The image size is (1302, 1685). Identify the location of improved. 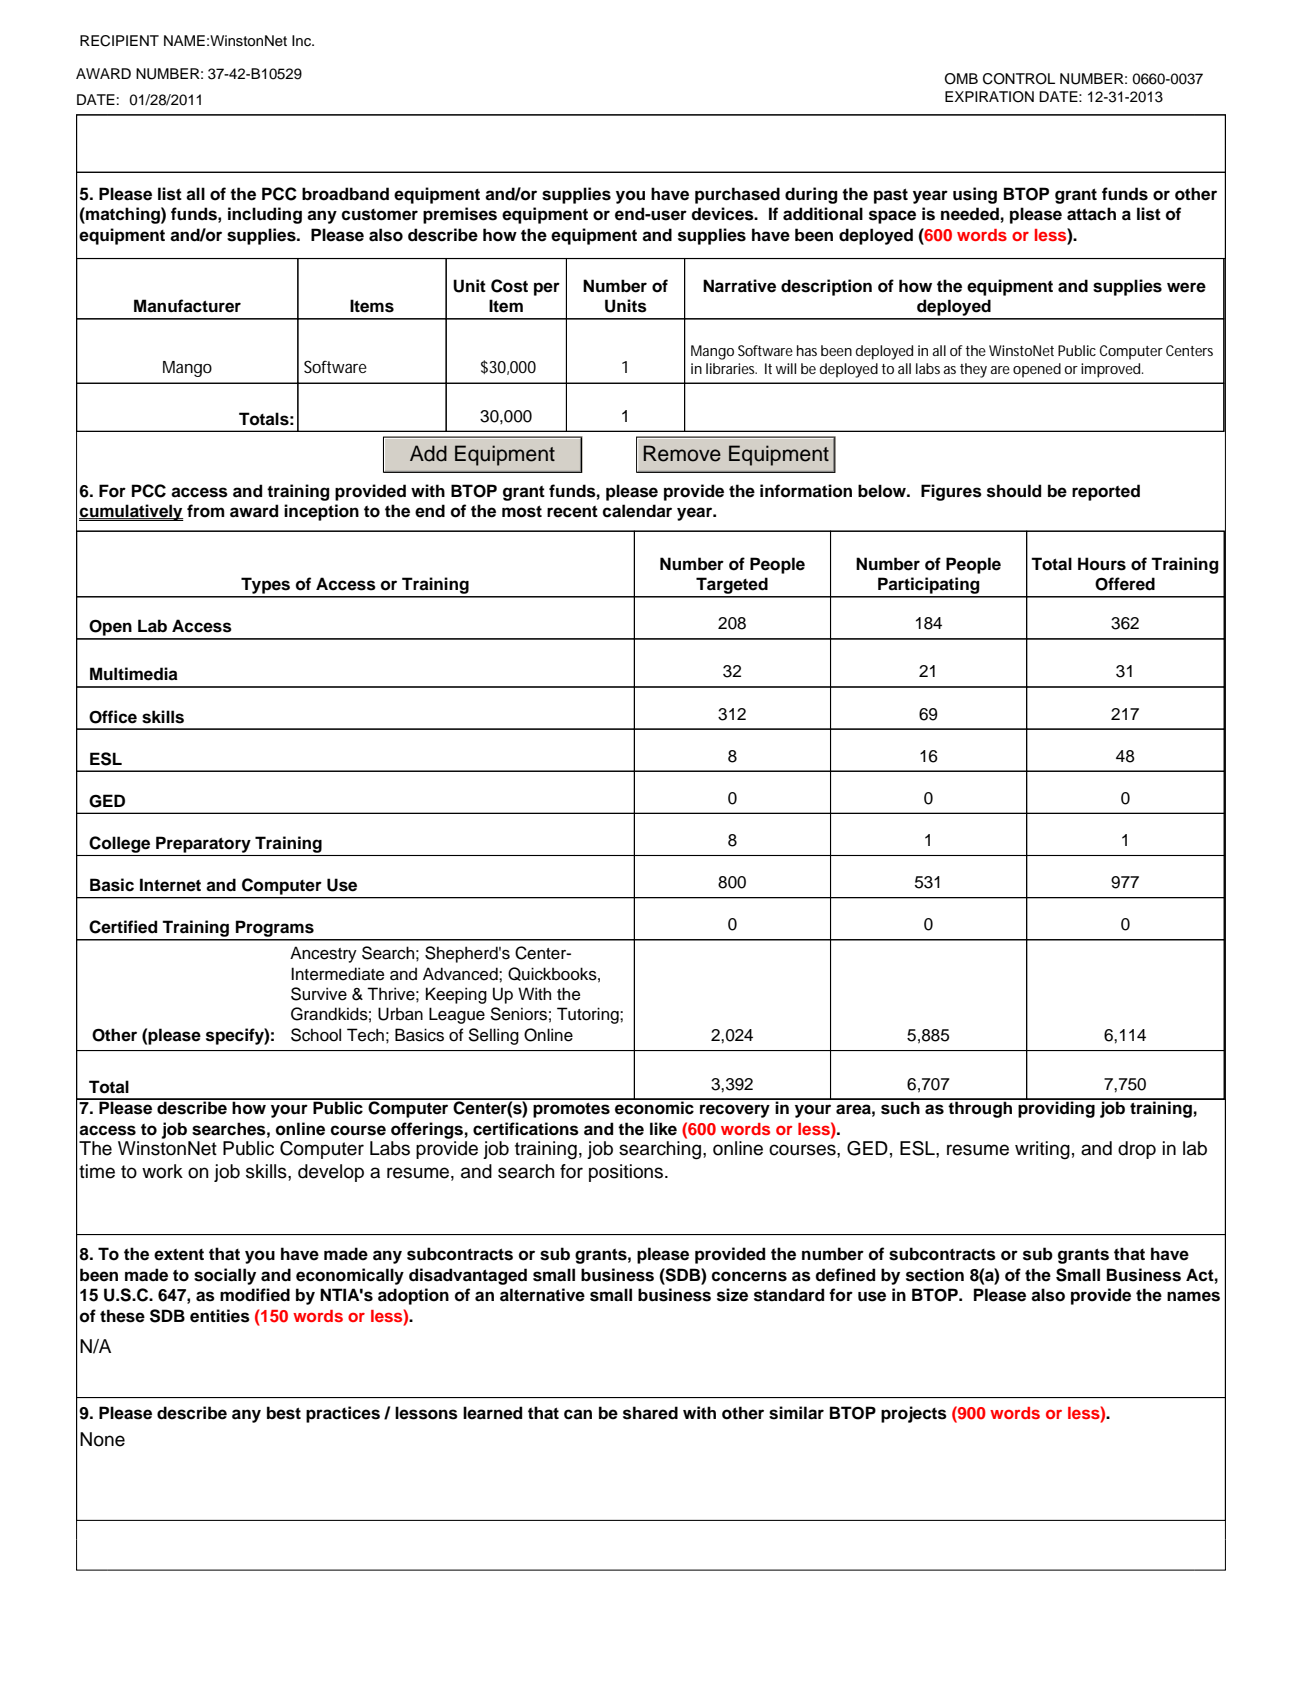
(1112, 370).
